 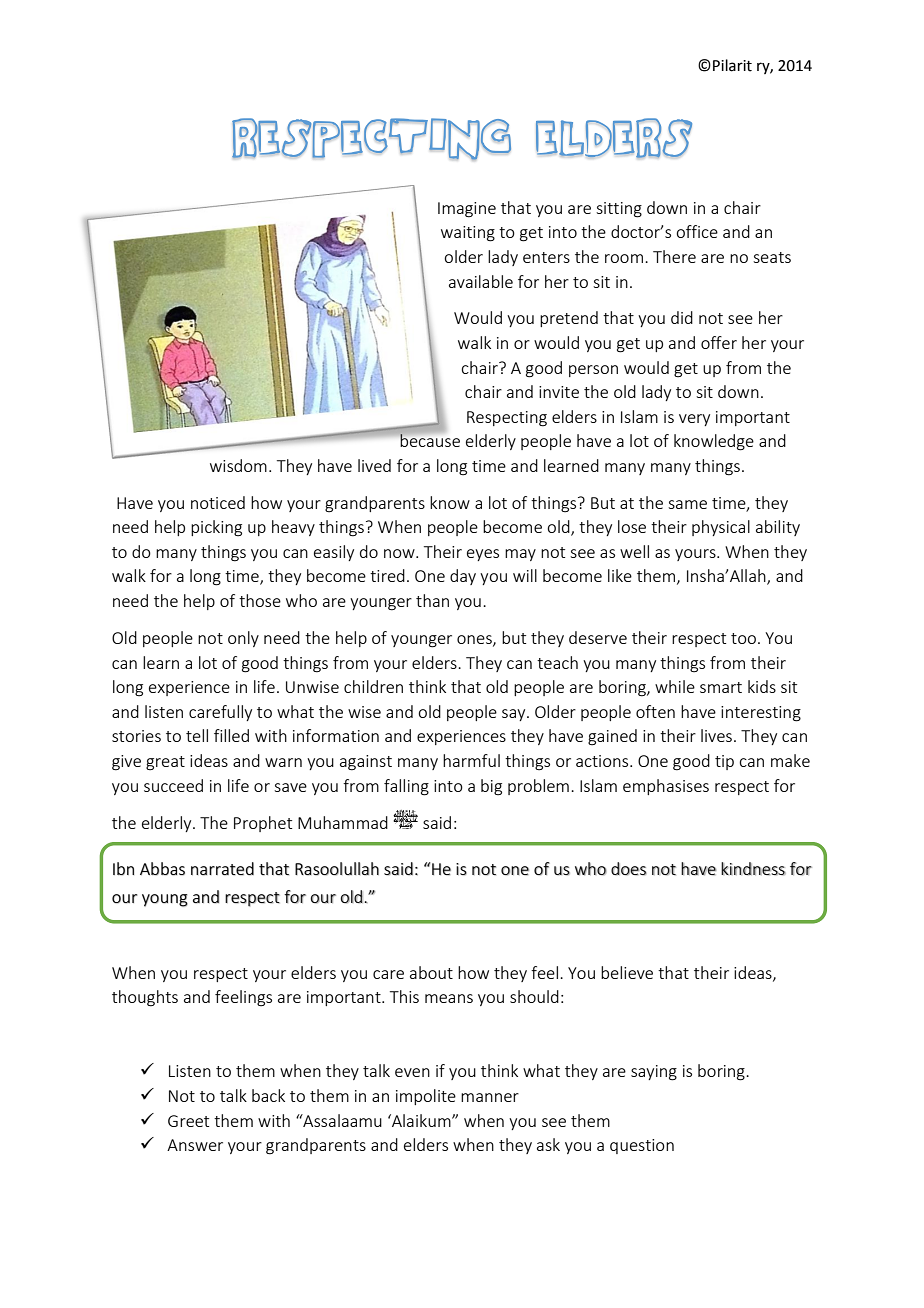 I want to click on Greet, so click(x=188, y=1121).
